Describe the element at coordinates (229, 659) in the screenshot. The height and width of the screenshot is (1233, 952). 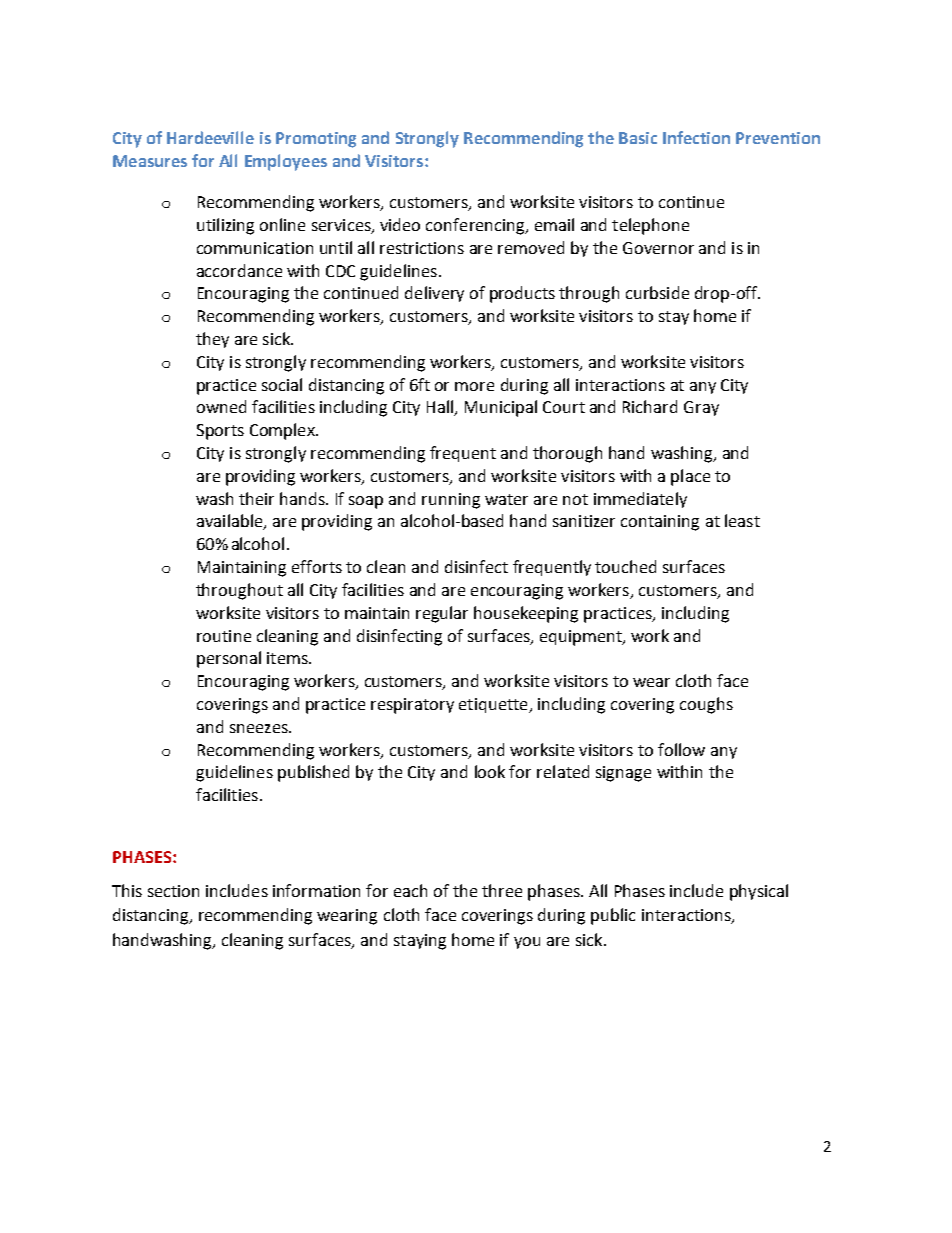
I see `personal` at that location.
